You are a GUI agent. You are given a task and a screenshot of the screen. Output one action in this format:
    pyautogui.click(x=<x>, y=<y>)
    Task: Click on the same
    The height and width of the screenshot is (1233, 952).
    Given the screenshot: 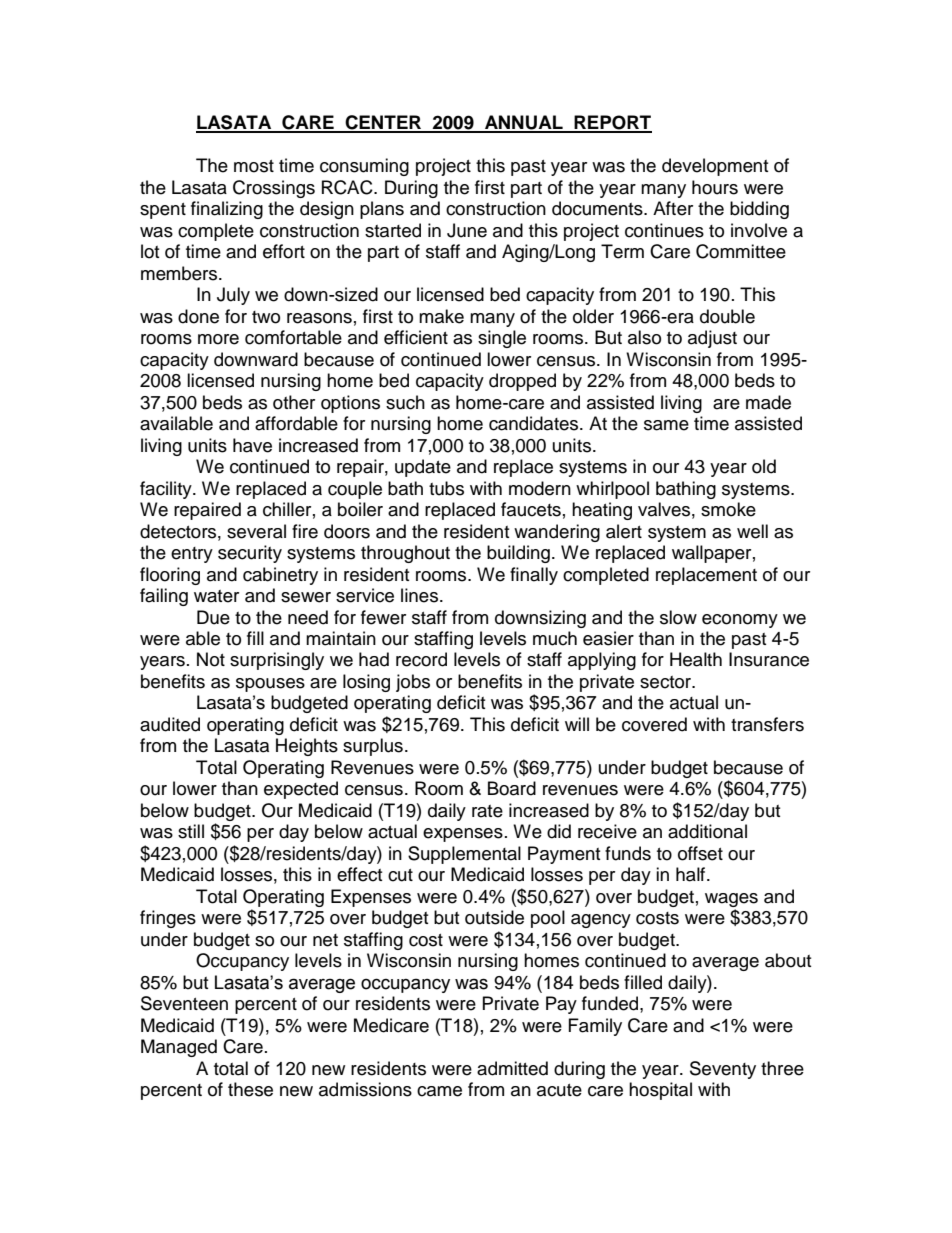 What is the action you would take?
    pyautogui.click(x=666, y=425)
